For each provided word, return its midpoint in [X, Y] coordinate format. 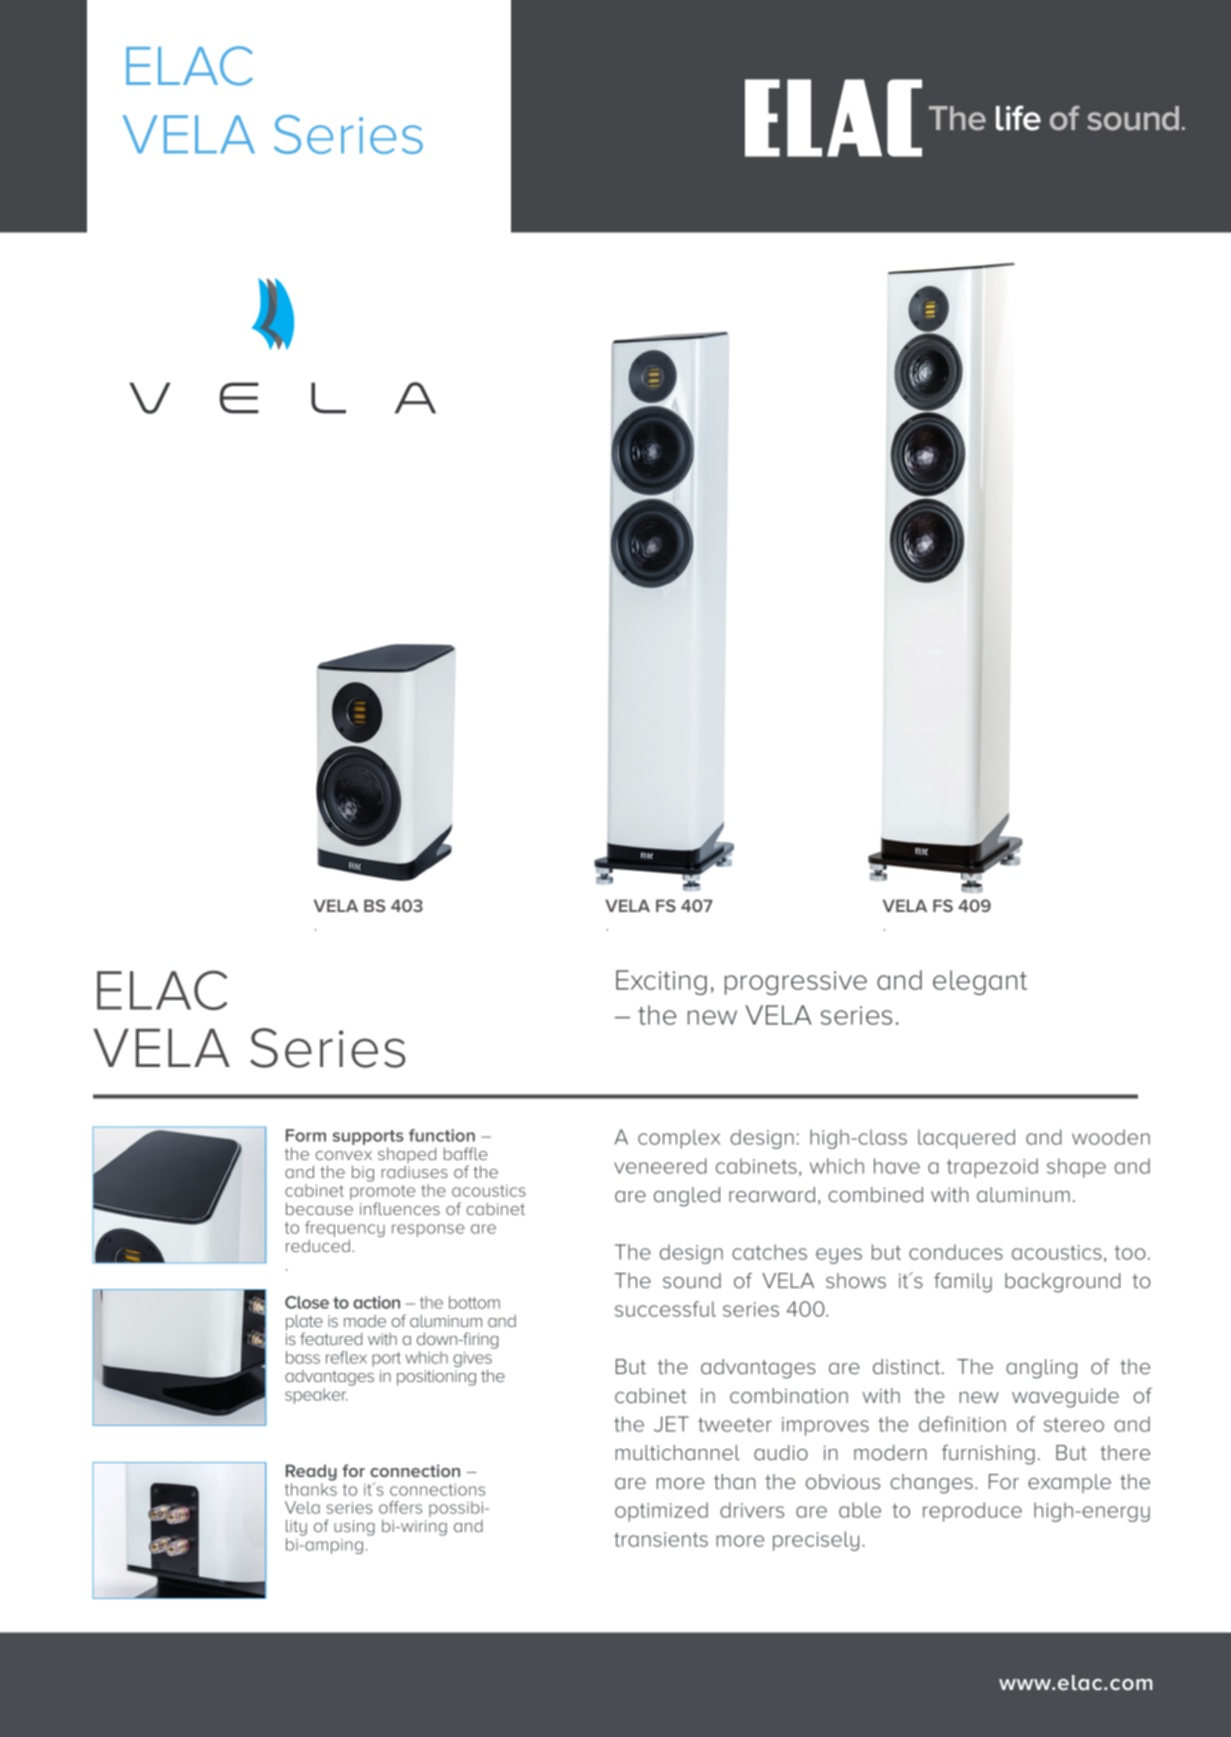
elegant [980, 982]
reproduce [972, 1512]
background [1062, 1283]
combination [789, 1395]
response [428, 1230]
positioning [436, 1378]
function [442, 1135]
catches [769, 1252]
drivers [752, 1510]
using [354, 1528]
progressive [796, 983]
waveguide [1065, 1398]
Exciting [661, 982]
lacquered [966, 1139]
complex [679, 1139]
